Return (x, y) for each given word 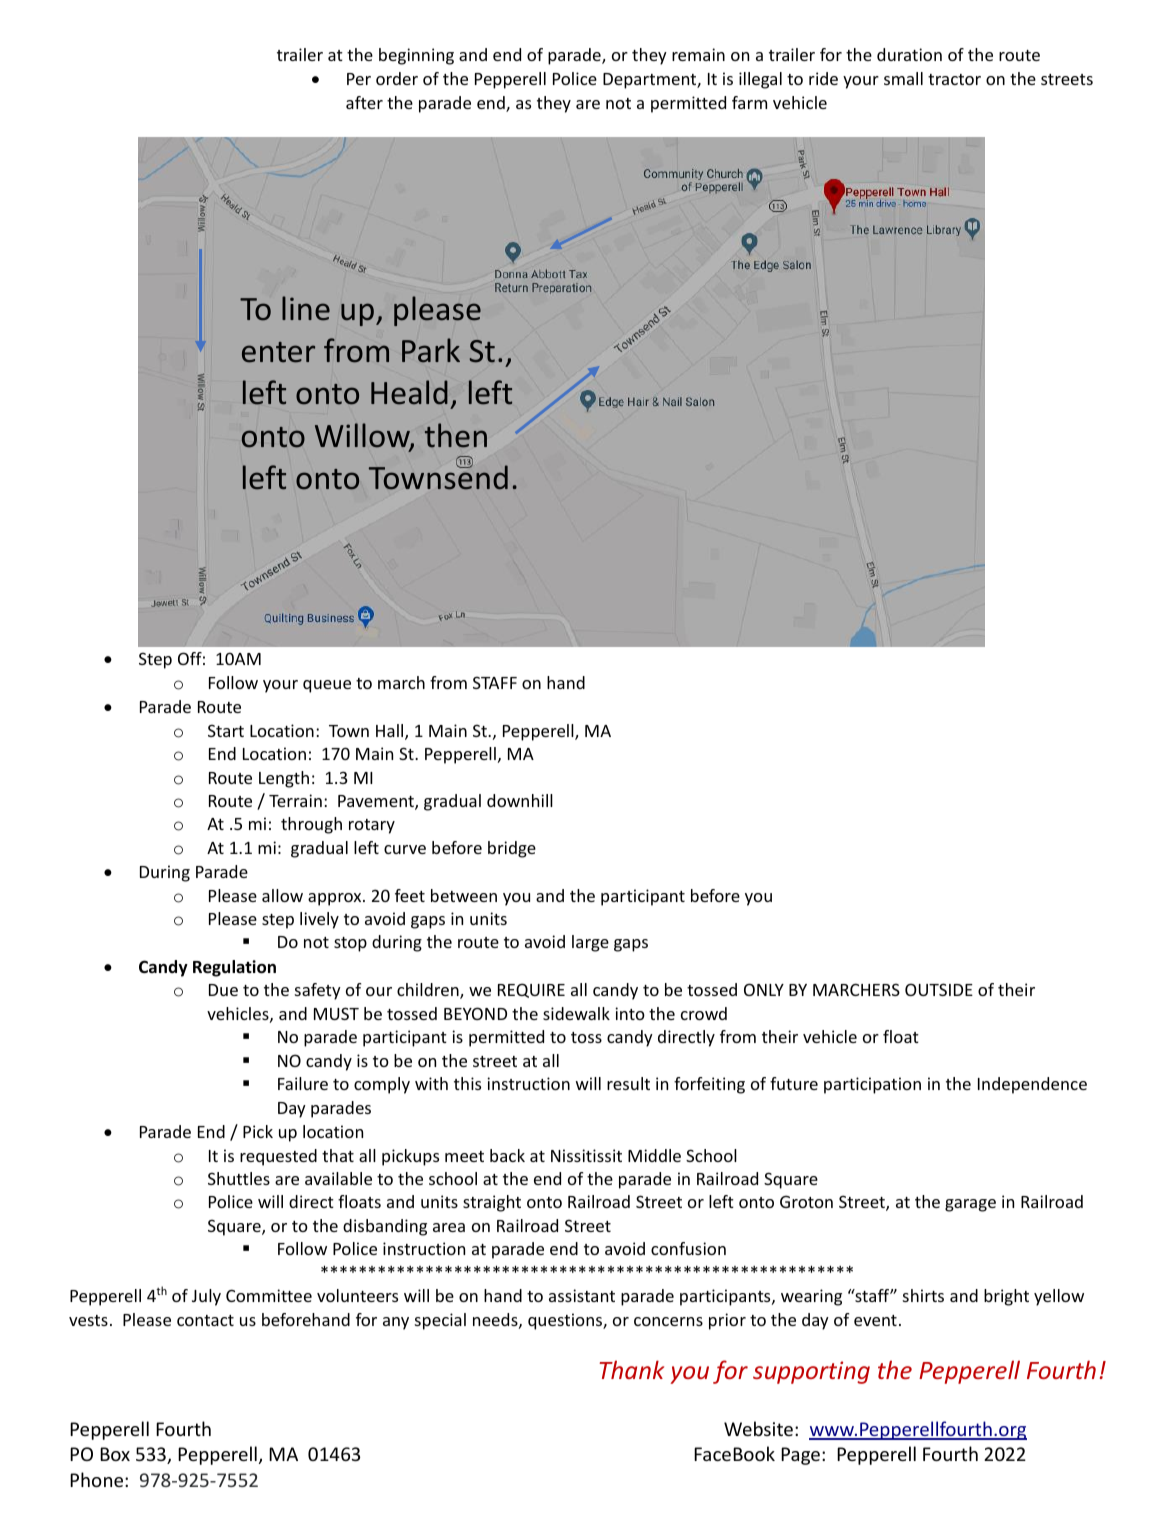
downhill (520, 800)
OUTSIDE (939, 989)
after (364, 102)
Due (223, 990)
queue (327, 686)
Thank (631, 1369)
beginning (416, 56)
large (590, 943)
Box (115, 1454)
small (903, 78)
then (456, 435)
